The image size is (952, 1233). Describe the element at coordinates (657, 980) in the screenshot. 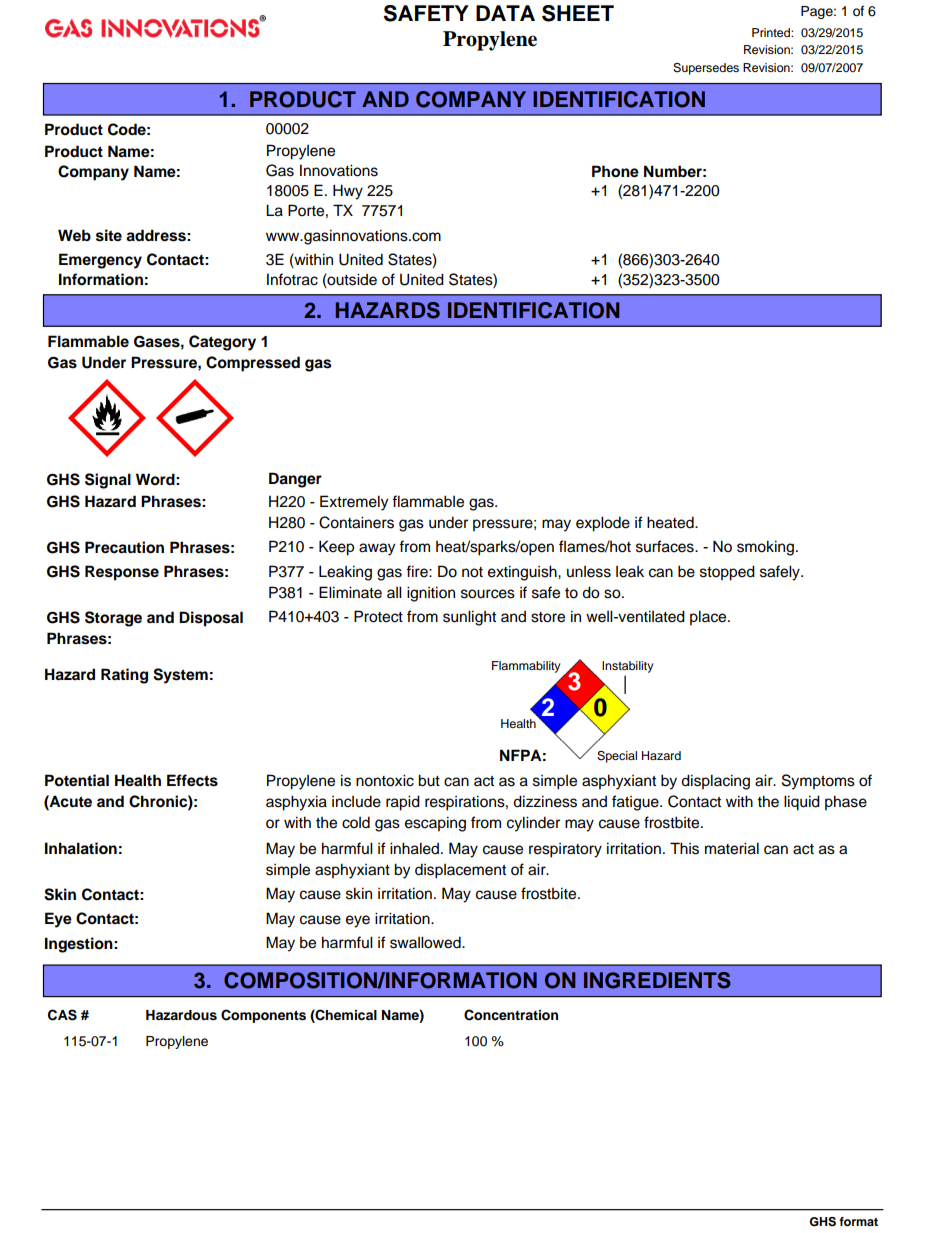

I see `INGREDIENTS` at that location.
